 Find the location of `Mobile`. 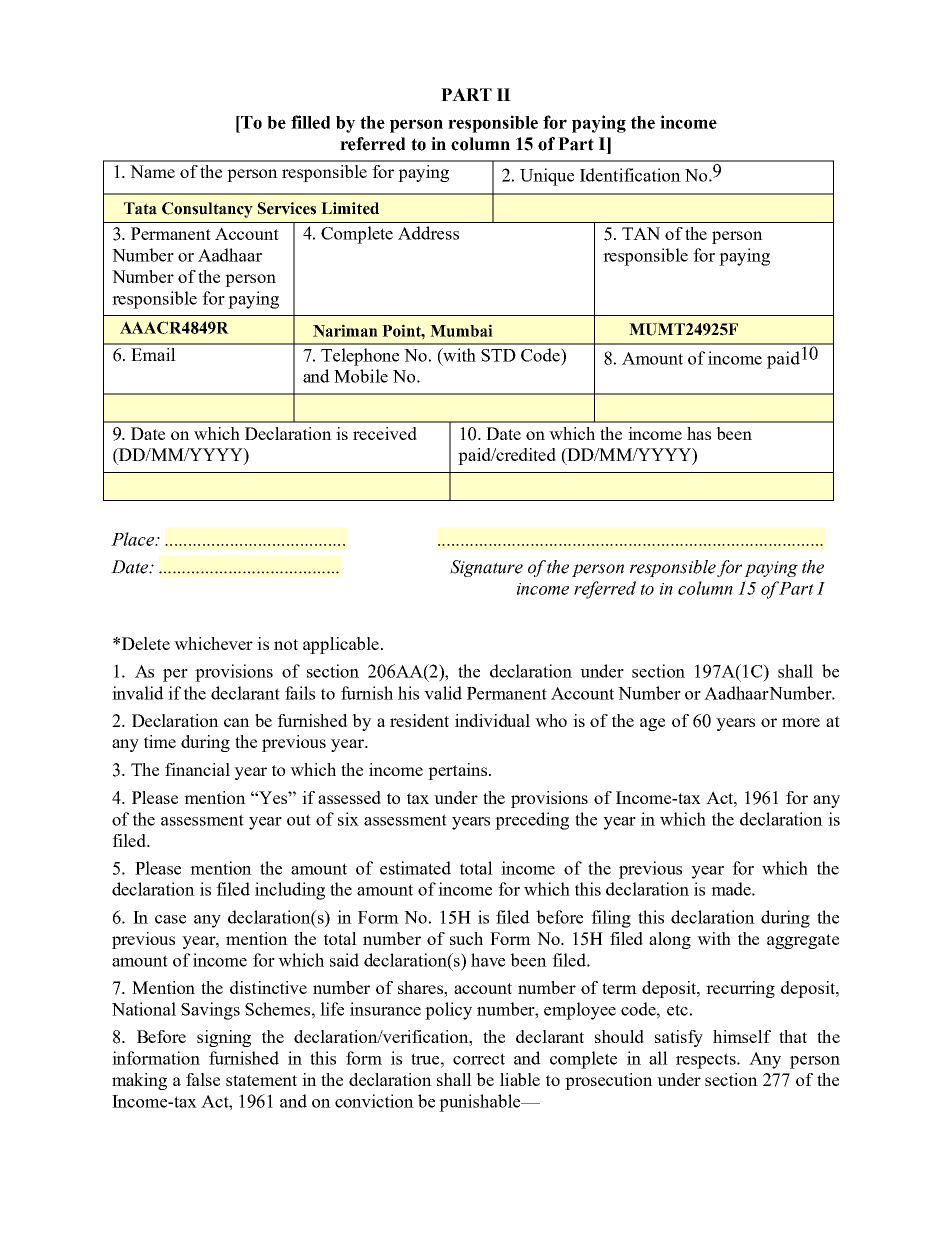

Mobile is located at coordinates (361, 376).
